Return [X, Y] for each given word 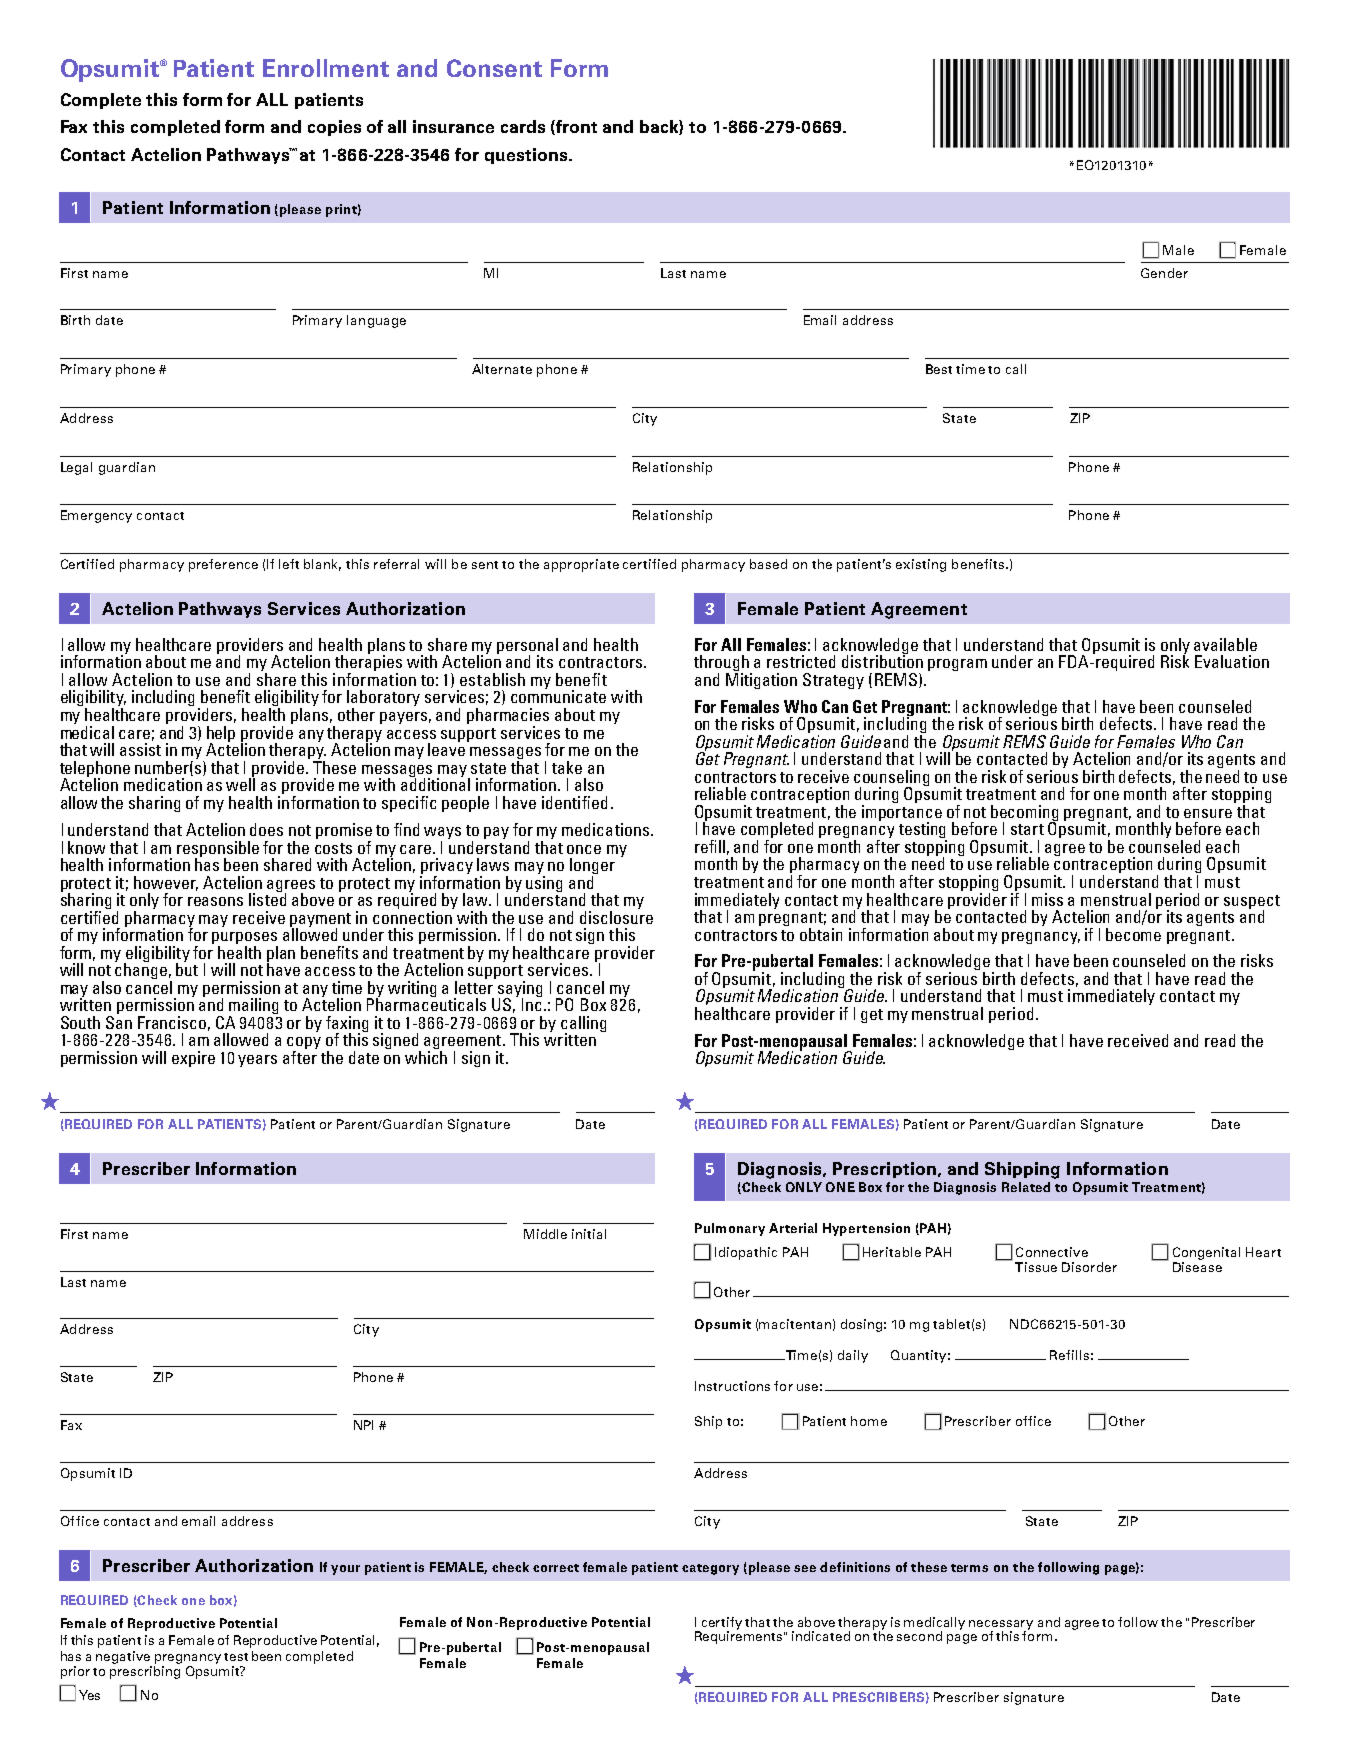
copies [334, 128]
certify [720, 1624]
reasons [215, 901]
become [1133, 934]
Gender [1164, 273]
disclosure [616, 917]
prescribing [145, 1672]
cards [523, 126]
